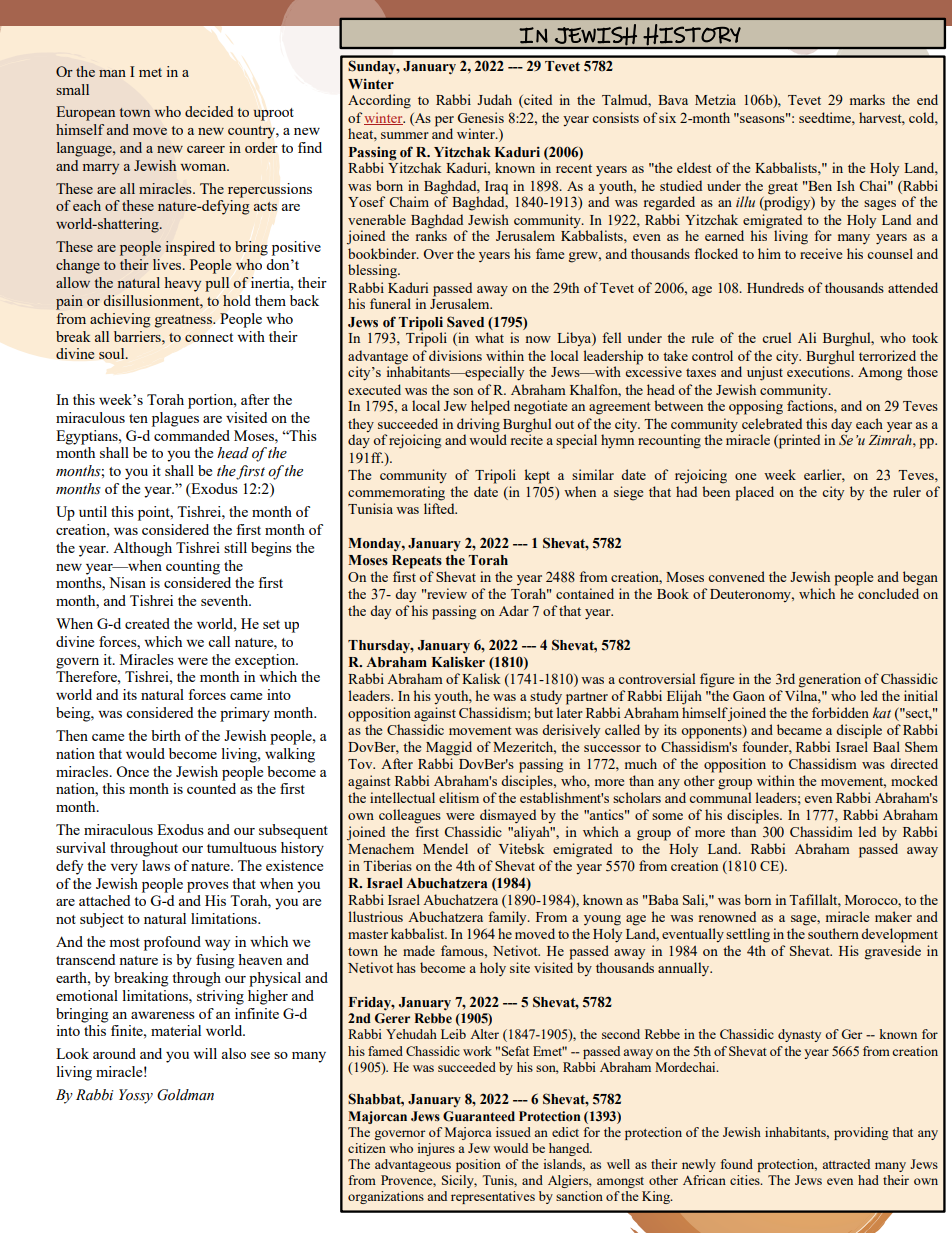  What do you see at coordinates (867, 99) in the page?
I see `marks` at bounding box center [867, 99].
